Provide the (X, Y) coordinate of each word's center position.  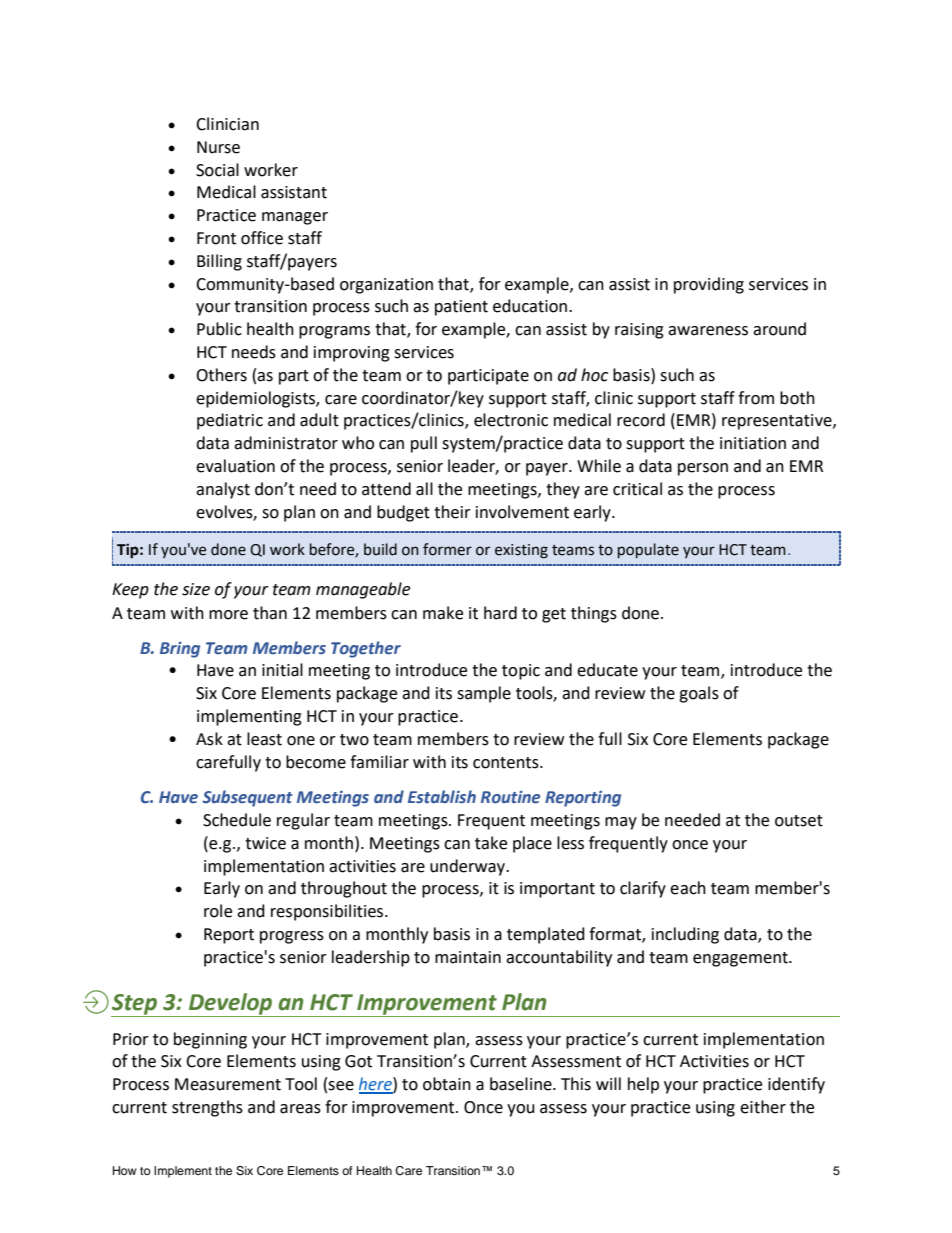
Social (217, 170)
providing (709, 285)
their (452, 512)
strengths (207, 1108)
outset (799, 821)
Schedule (237, 820)
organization (386, 286)
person (703, 469)
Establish (442, 797)
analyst (223, 490)
